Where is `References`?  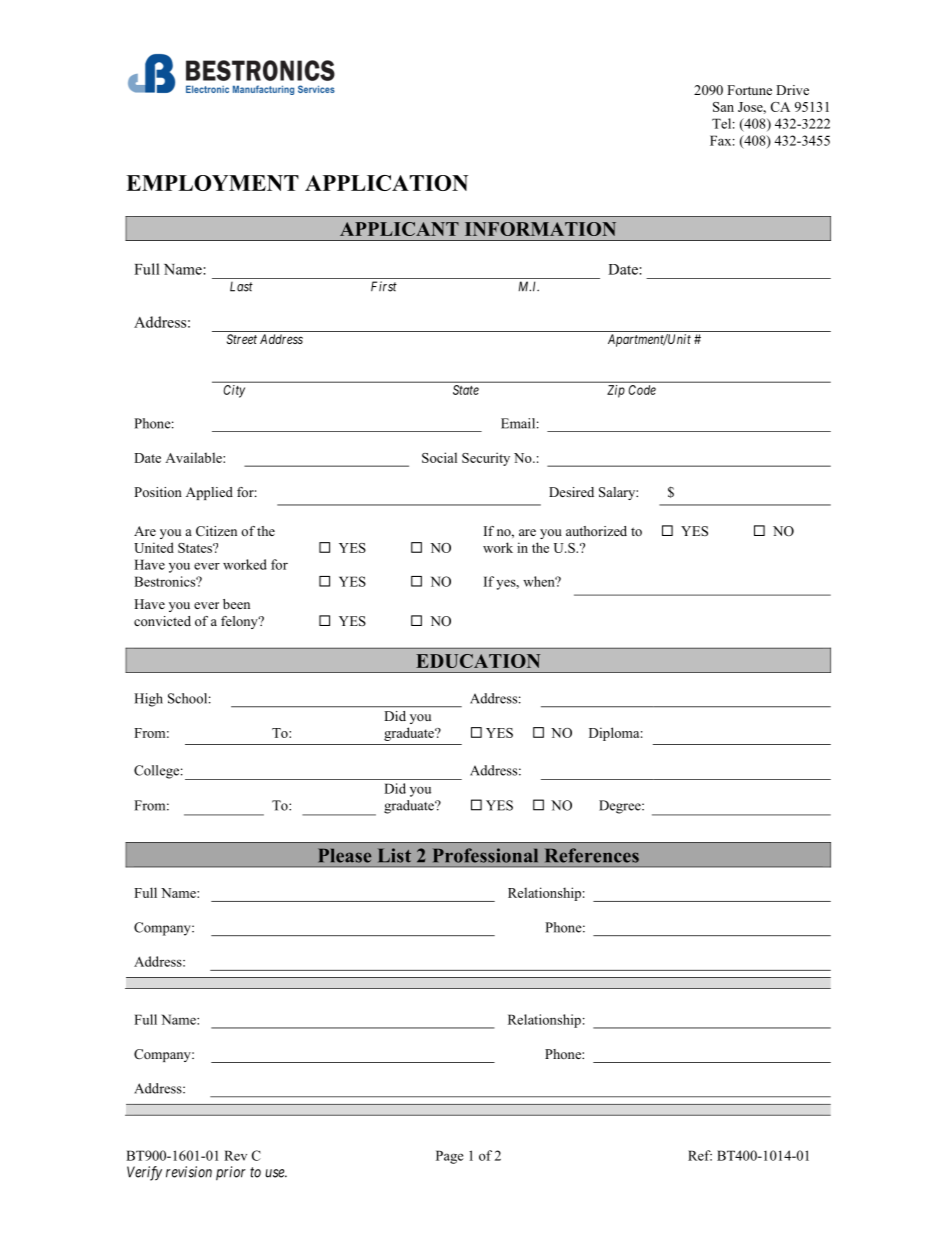 References is located at coordinates (592, 855).
